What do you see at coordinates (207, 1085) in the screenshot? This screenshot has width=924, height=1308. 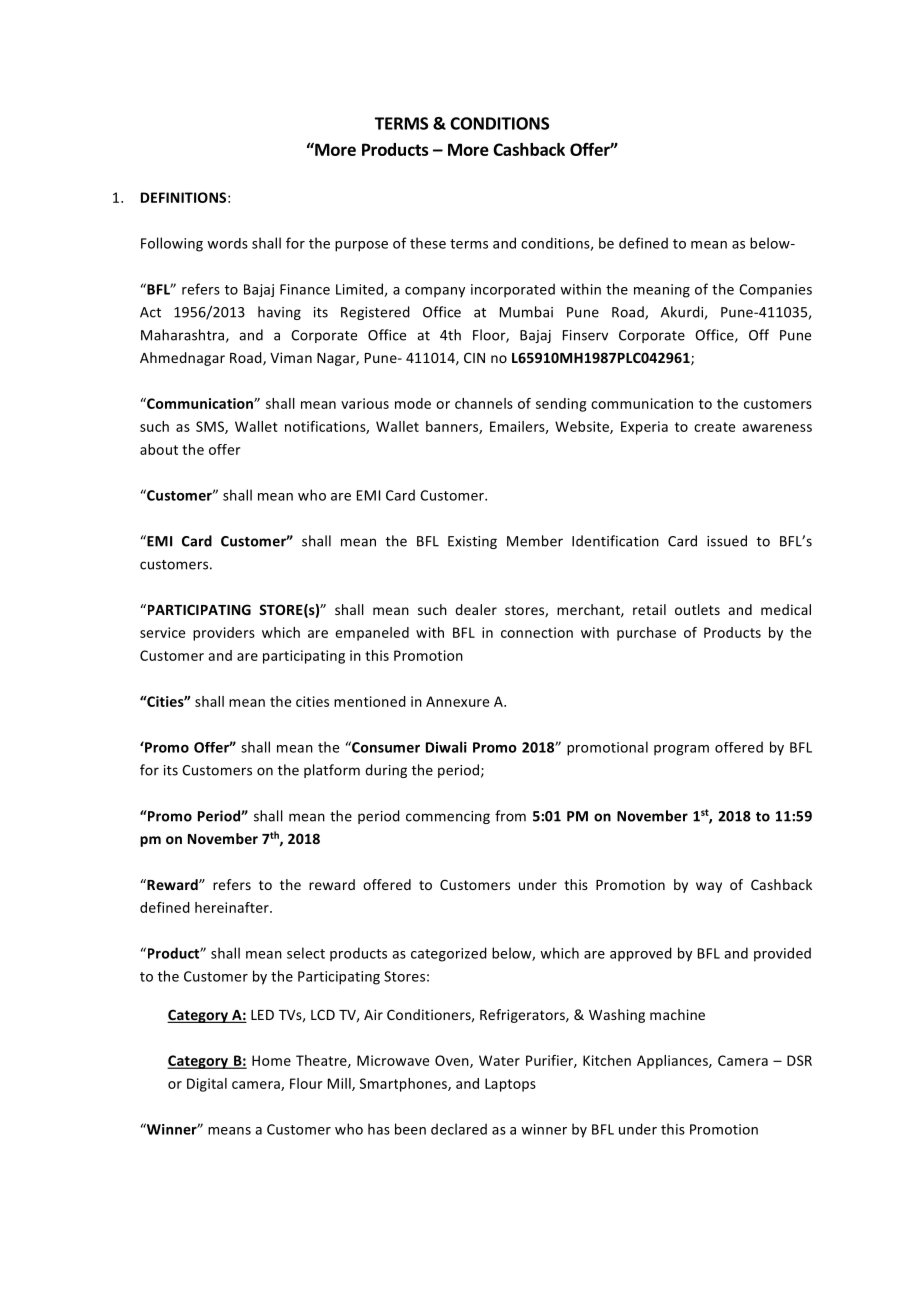 I see `Digital` at bounding box center [207, 1085].
